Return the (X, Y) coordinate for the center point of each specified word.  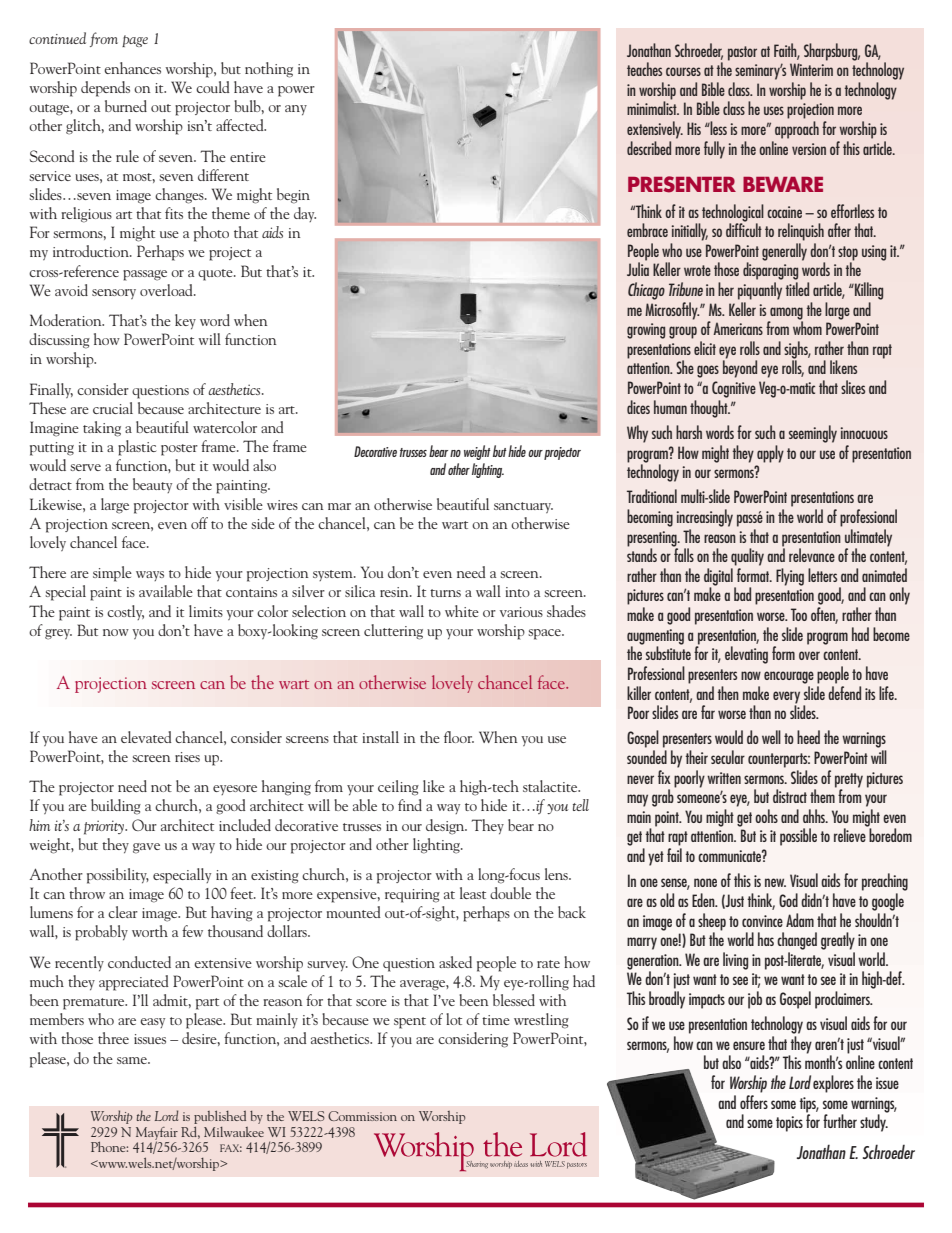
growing (646, 331)
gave (146, 848)
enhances (132, 68)
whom (807, 327)
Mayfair (157, 1134)
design (446, 827)
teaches (644, 69)
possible (798, 837)
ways (150, 576)
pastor (742, 53)
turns (445, 593)
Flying (790, 577)
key (185, 321)
